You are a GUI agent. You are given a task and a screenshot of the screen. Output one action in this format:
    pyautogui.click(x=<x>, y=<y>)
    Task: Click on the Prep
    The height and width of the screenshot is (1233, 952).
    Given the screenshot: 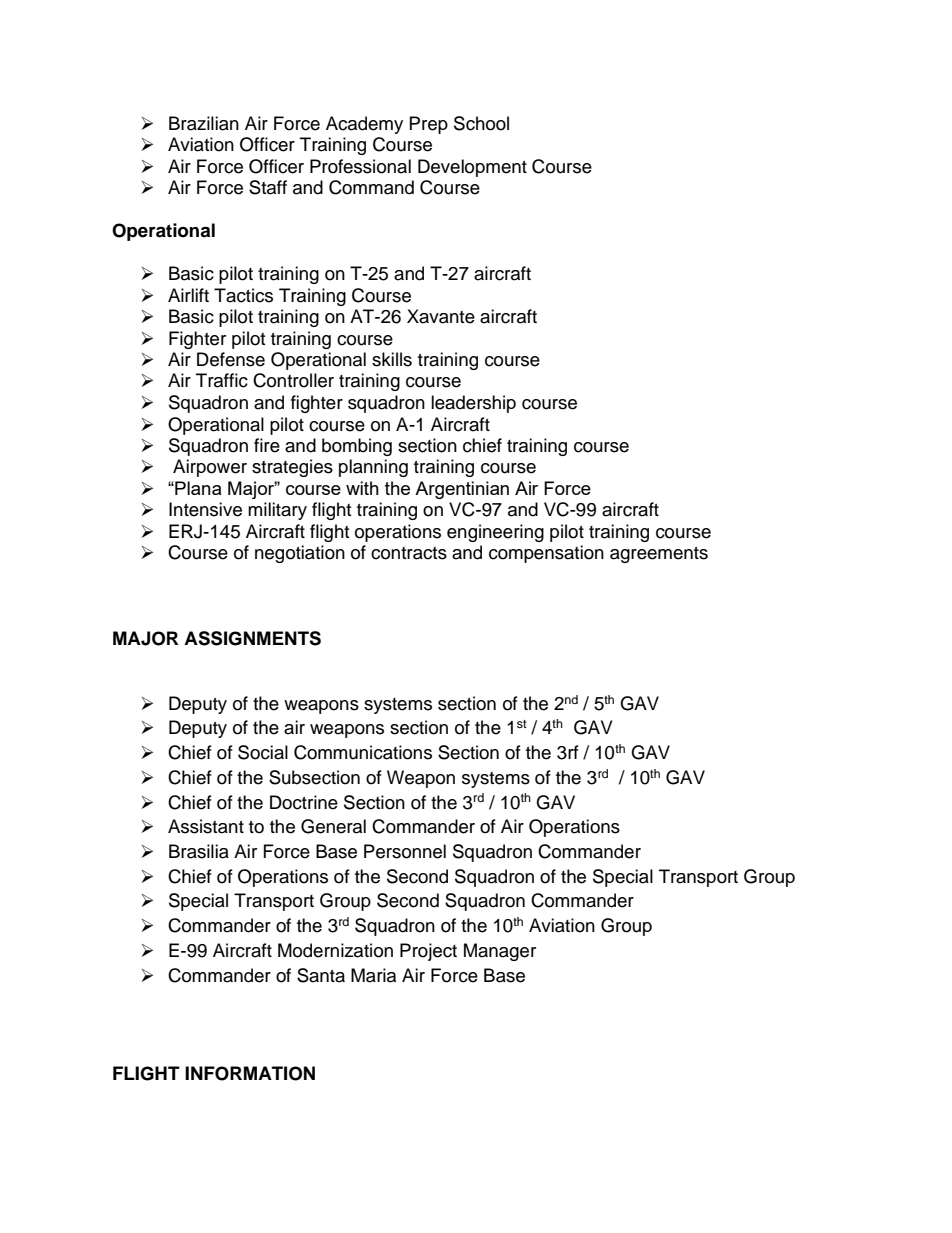 What is the action you would take?
    pyautogui.click(x=429, y=125)
